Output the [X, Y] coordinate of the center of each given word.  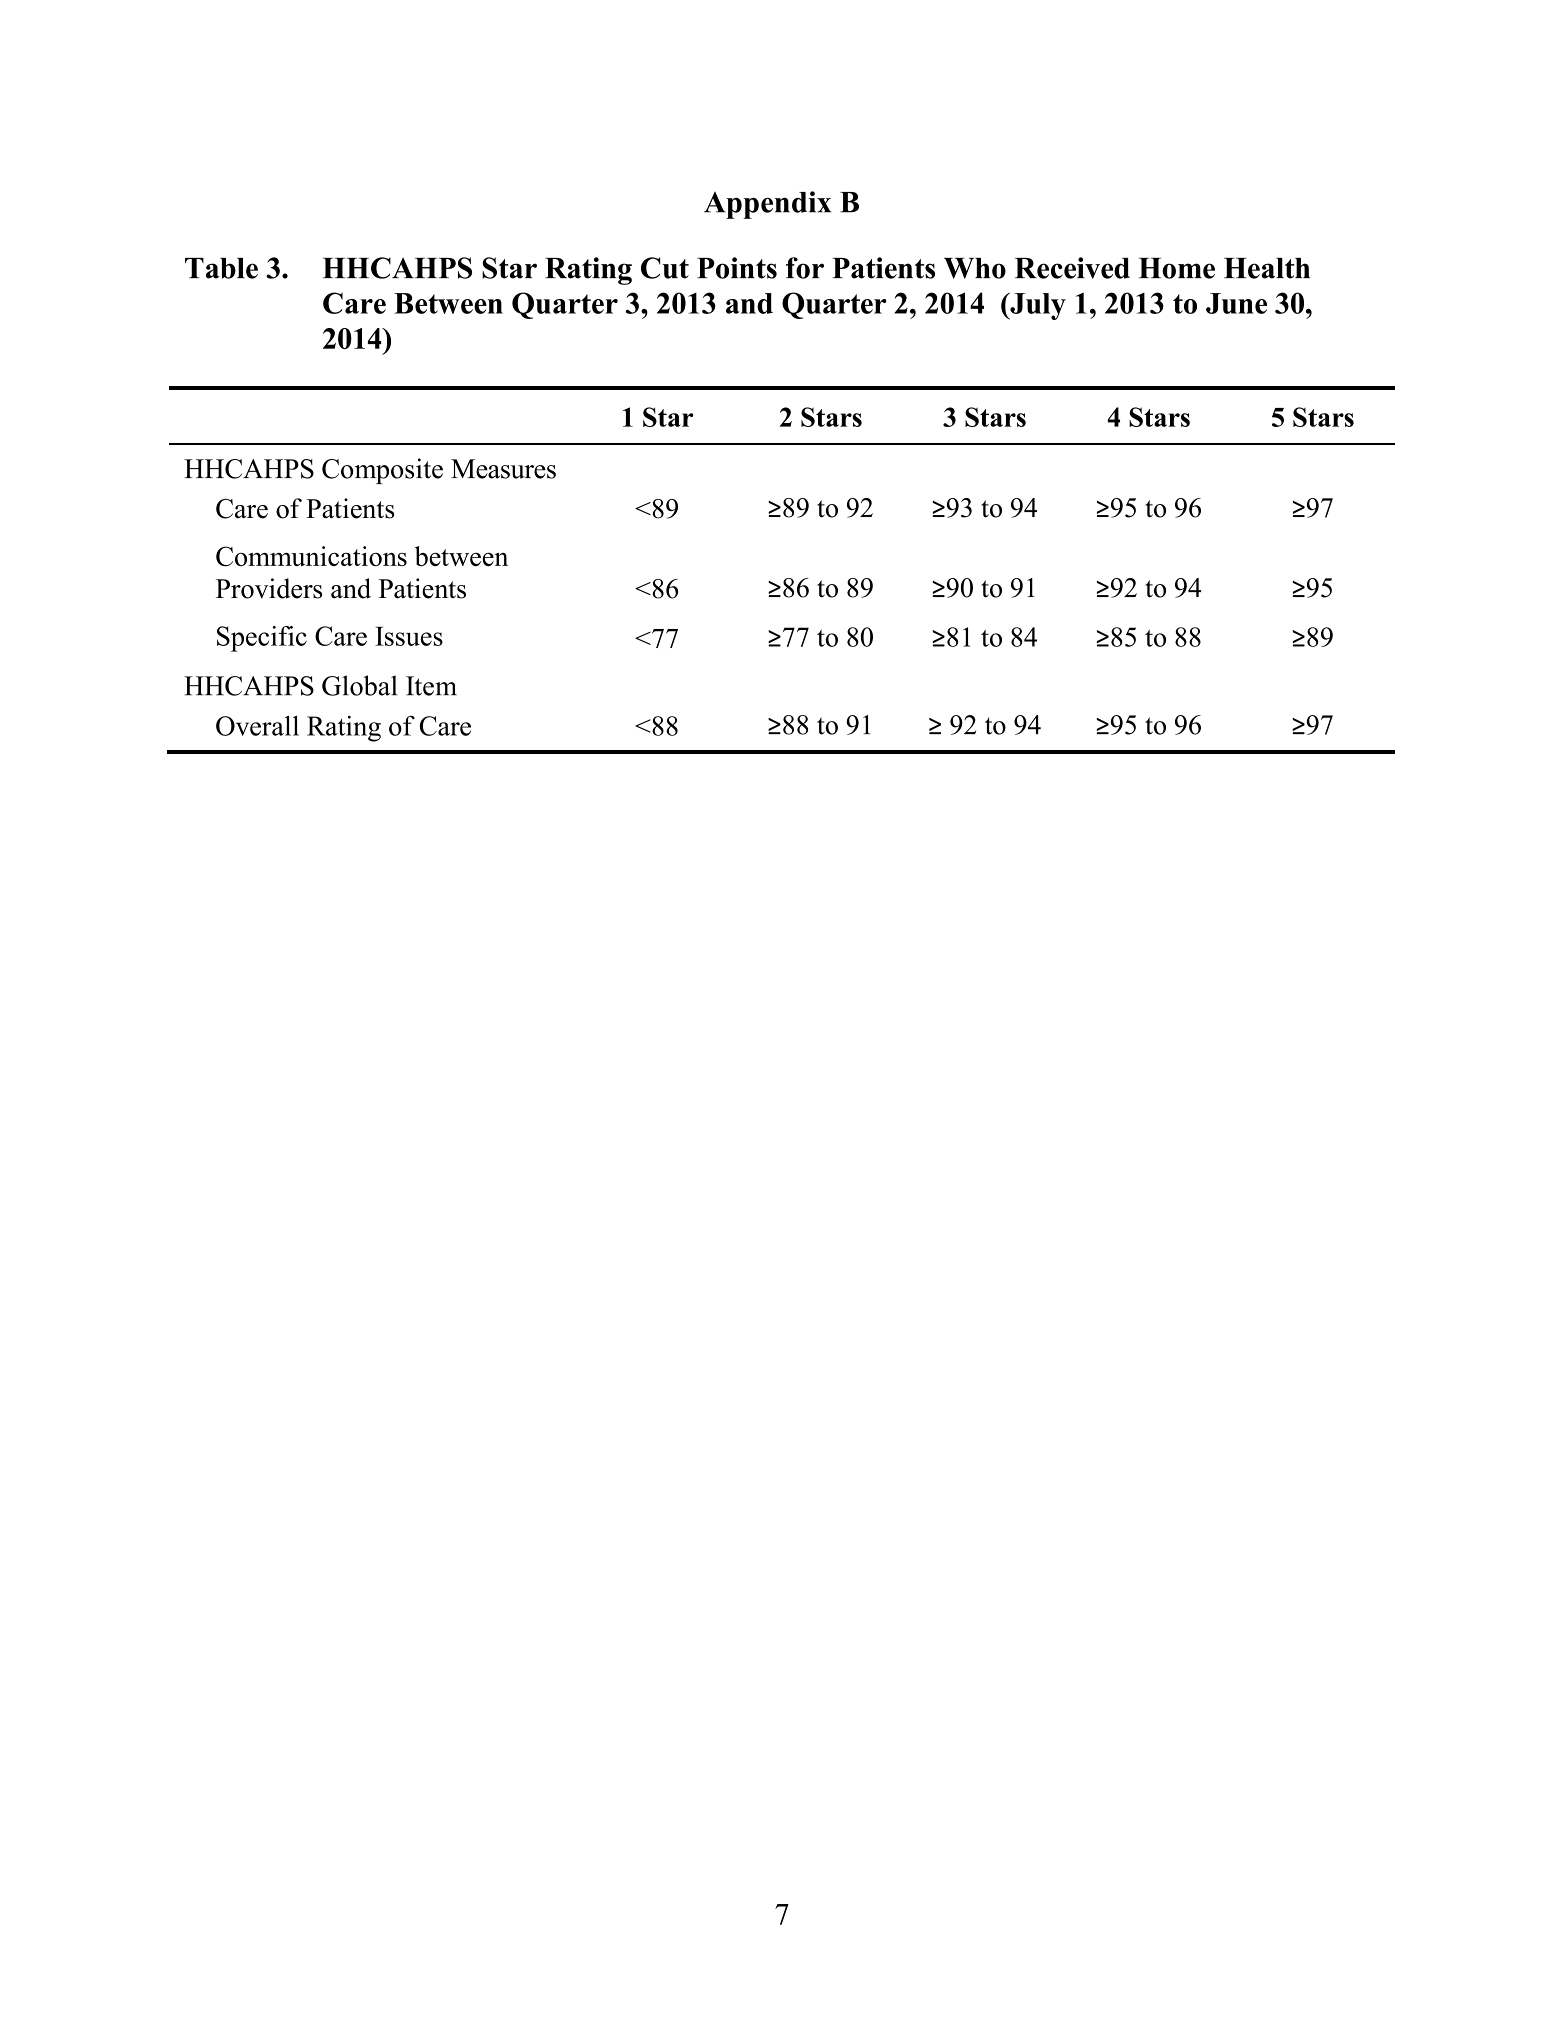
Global [359, 685]
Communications [311, 556]
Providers [269, 588]
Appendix [767, 205]
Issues [409, 636]
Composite [382, 471]
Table [221, 268]
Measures [503, 469]
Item [431, 686]
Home [1177, 268]
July [1037, 306]
